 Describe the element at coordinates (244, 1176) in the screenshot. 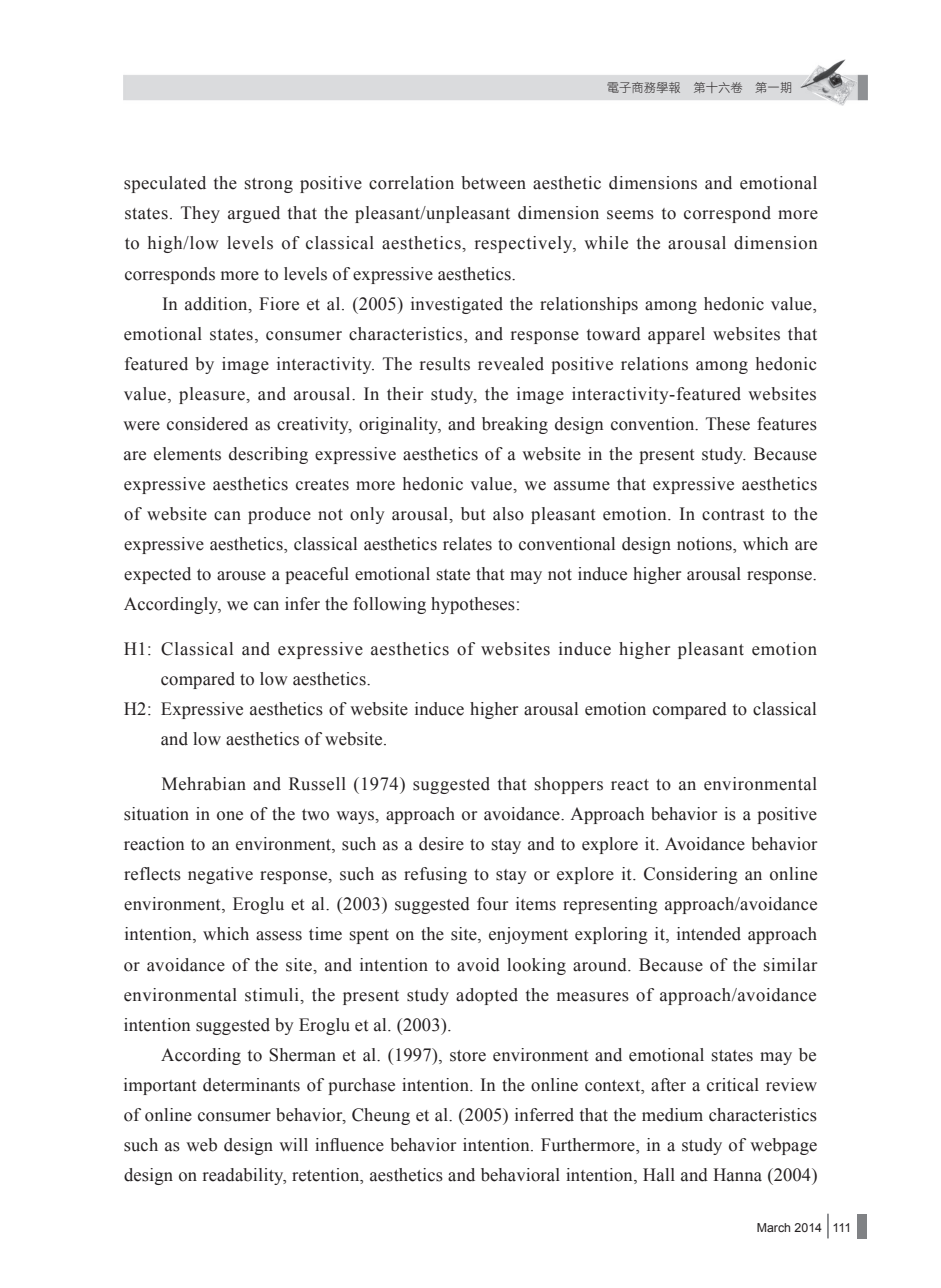

I see `readability` at that location.
